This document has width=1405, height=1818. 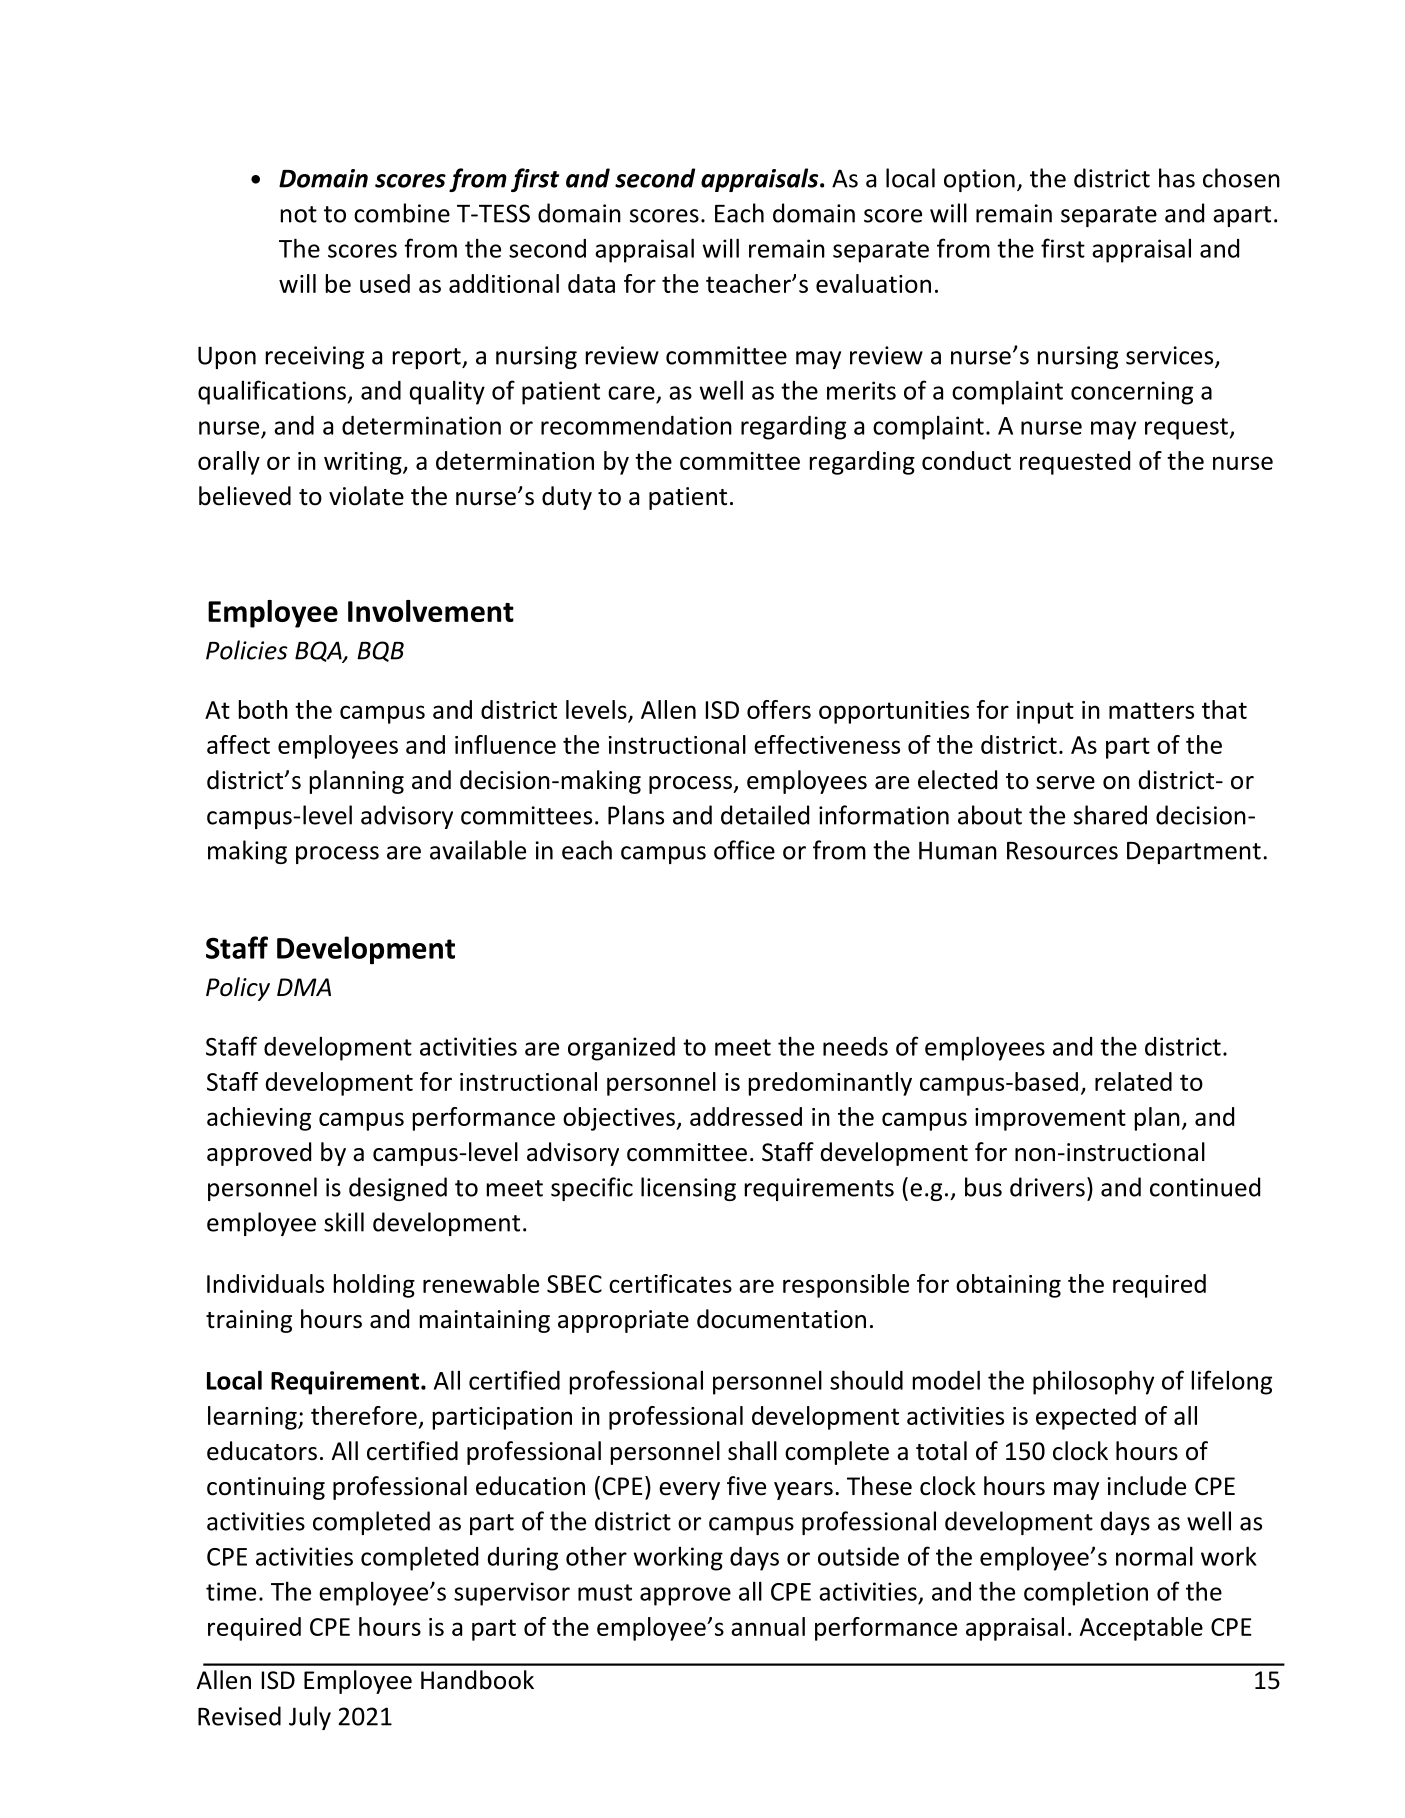 I want to click on office, so click(x=744, y=850).
